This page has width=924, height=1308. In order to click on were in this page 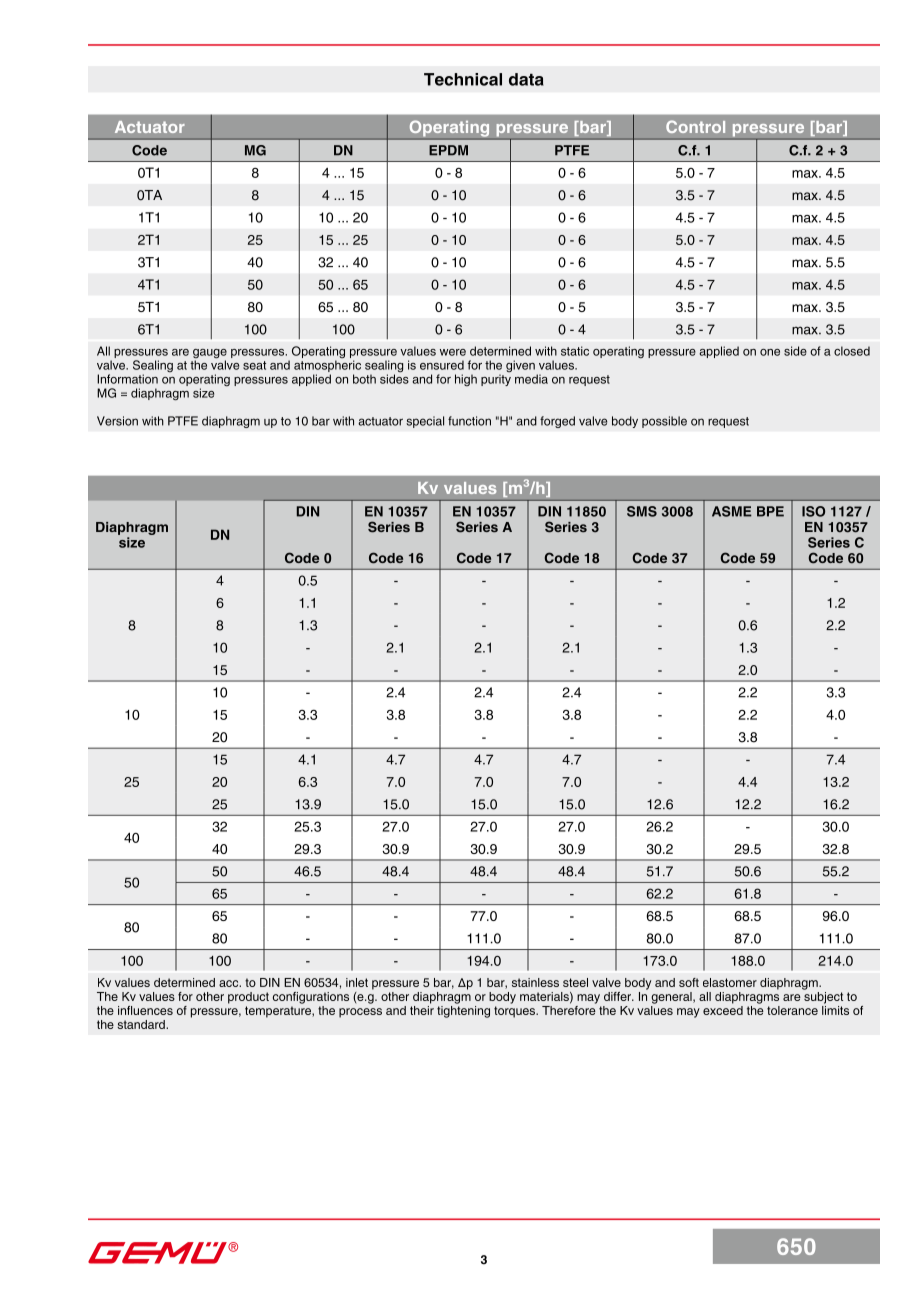, I will do `click(453, 352)`.
